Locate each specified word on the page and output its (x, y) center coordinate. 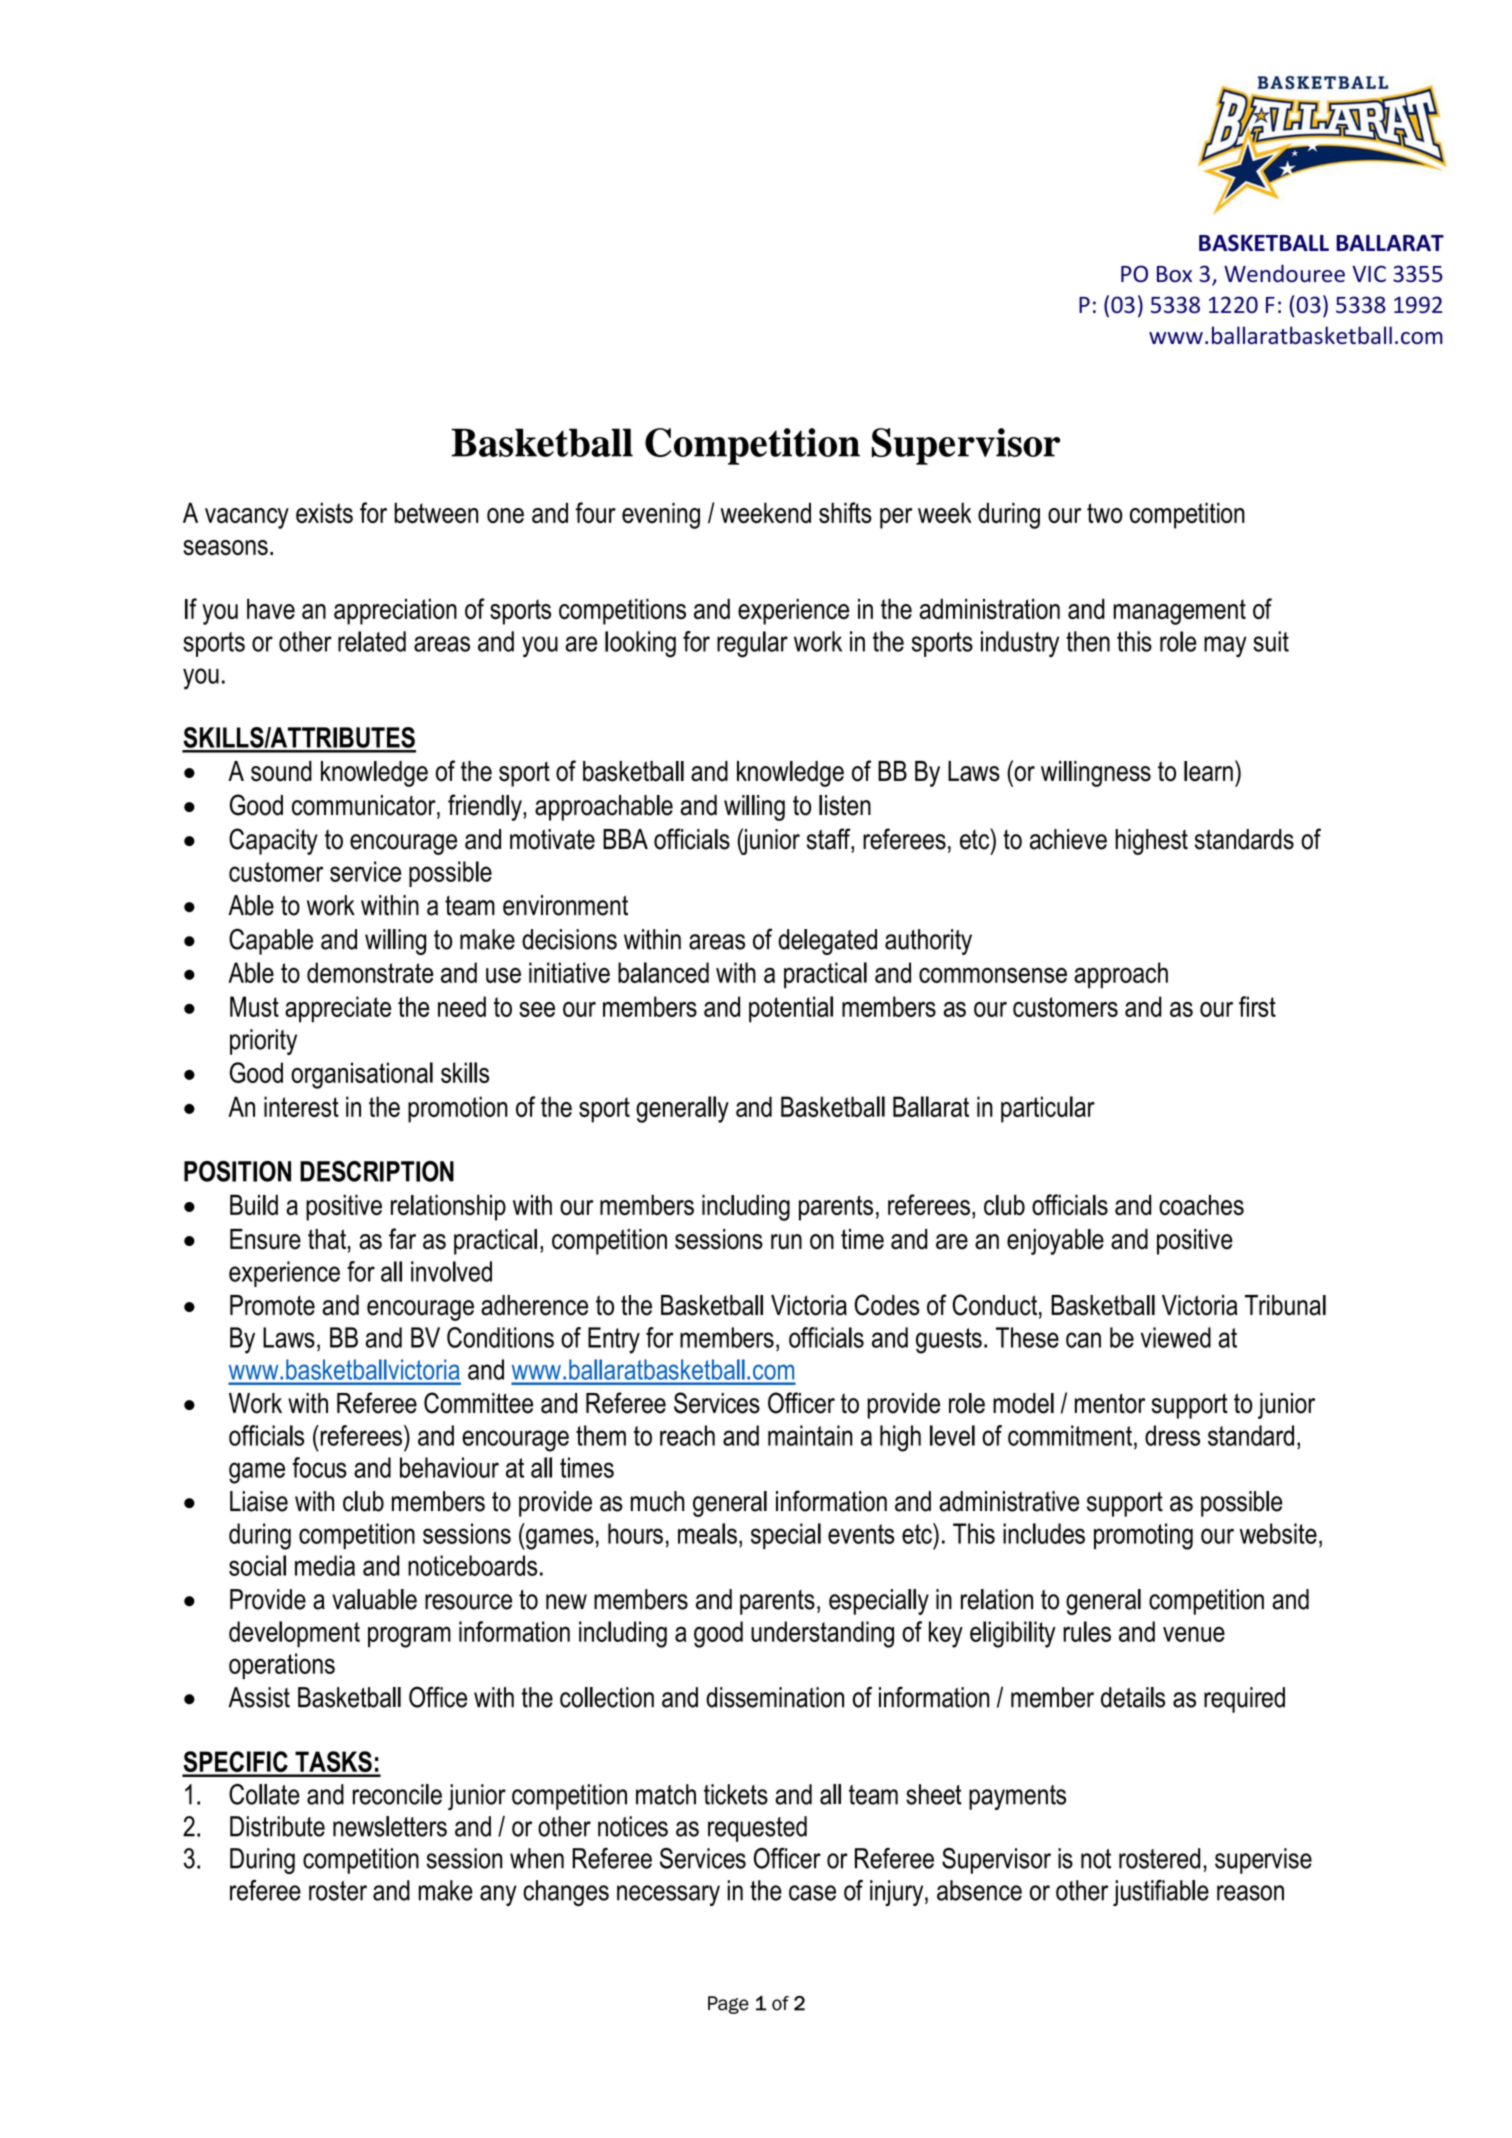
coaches (1201, 1205)
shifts (845, 512)
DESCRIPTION (377, 1171)
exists (324, 512)
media (325, 1565)
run (786, 1242)
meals (707, 1533)
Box (1174, 274)
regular (752, 644)
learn (1208, 771)
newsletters (390, 1826)
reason (1250, 1893)
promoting (1143, 1536)
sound (281, 771)
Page (728, 2005)
